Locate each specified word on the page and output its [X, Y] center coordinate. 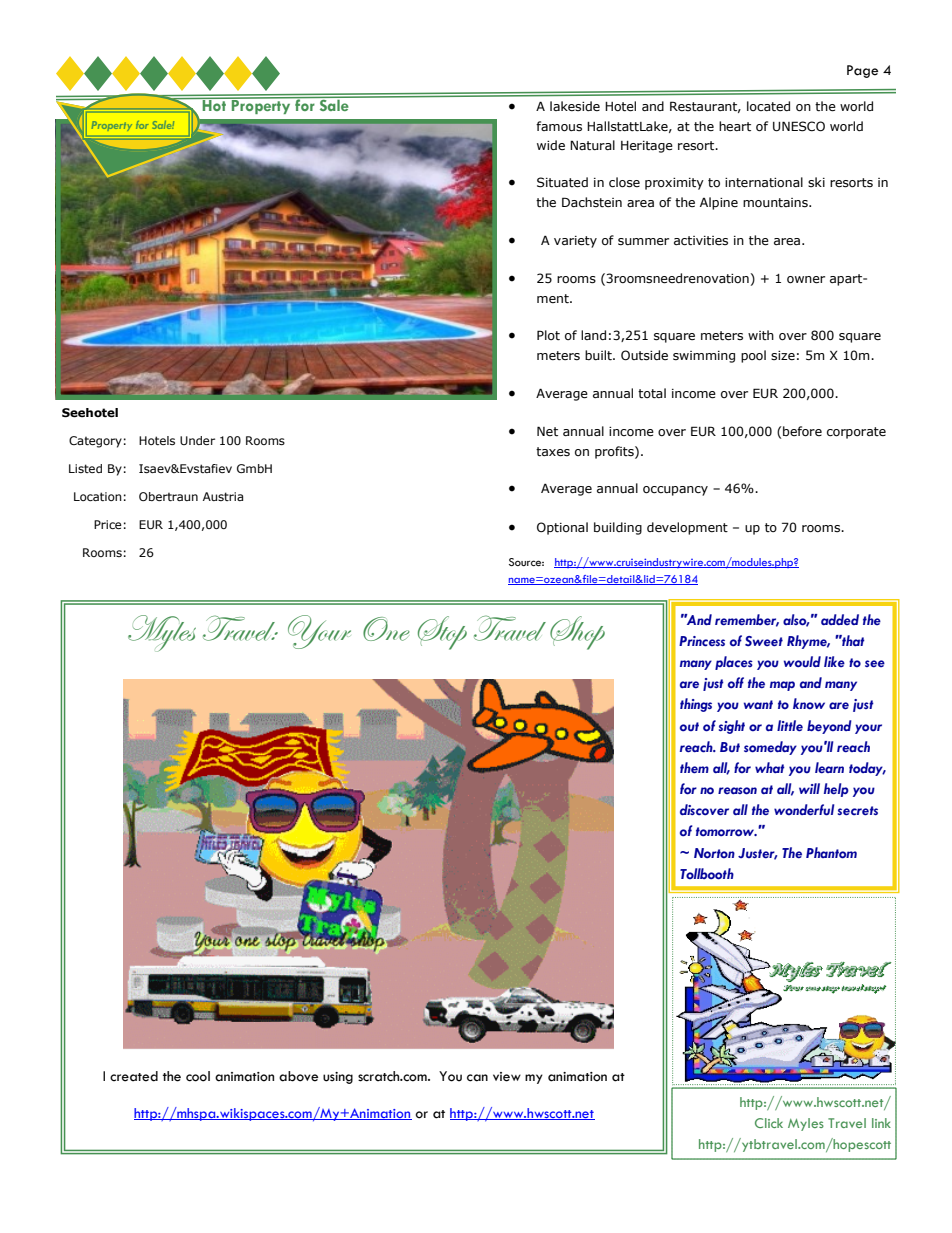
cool [198, 1076]
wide [551, 145]
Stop [442, 633]
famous [559, 126]
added [840, 619]
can [477, 1078]
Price [108, 524]
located [768, 106]
